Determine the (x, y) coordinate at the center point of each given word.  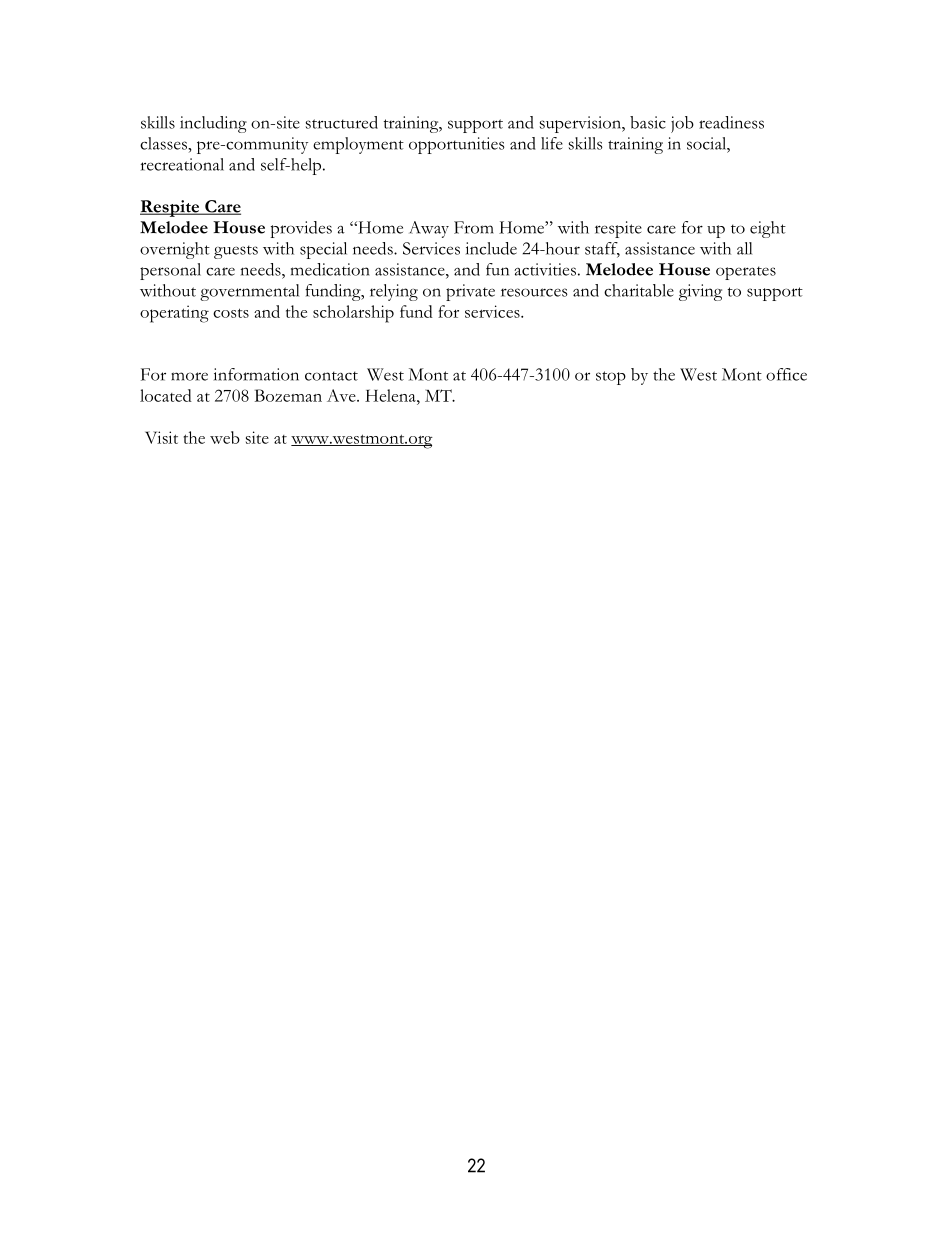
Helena (391, 395)
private (470, 292)
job (682, 124)
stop (611, 378)
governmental (249, 292)
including (213, 124)
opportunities (457, 145)
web (225, 437)
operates (746, 273)
